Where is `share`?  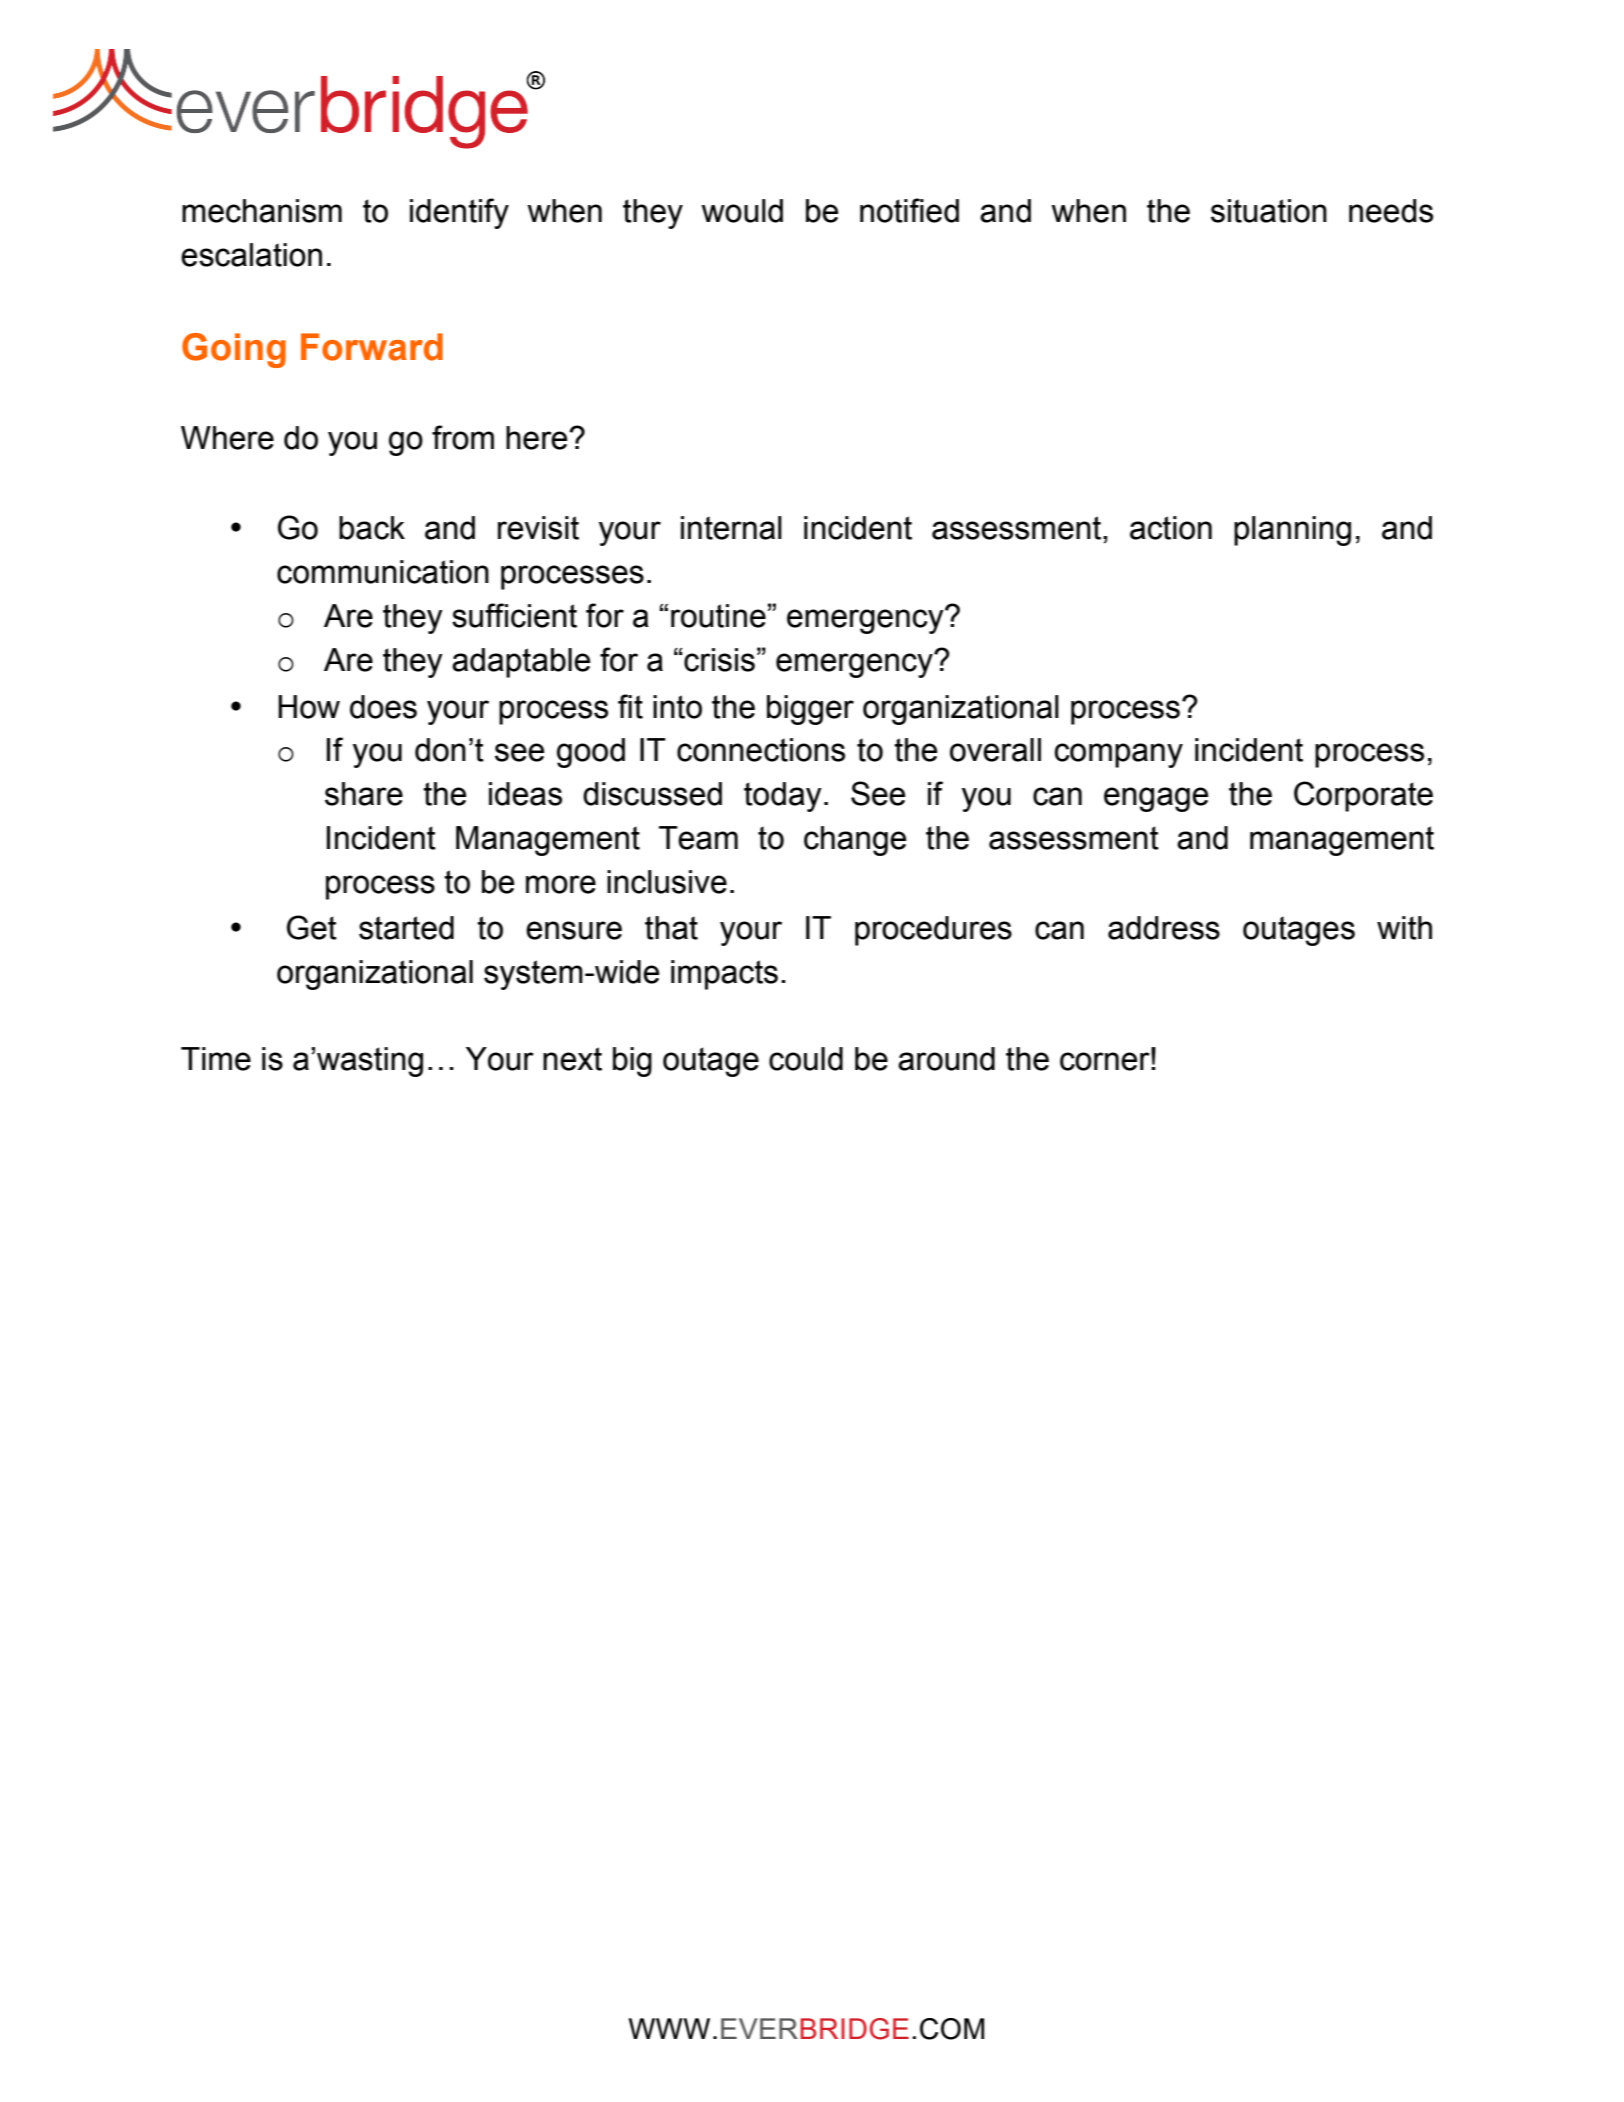
share is located at coordinates (364, 794).
